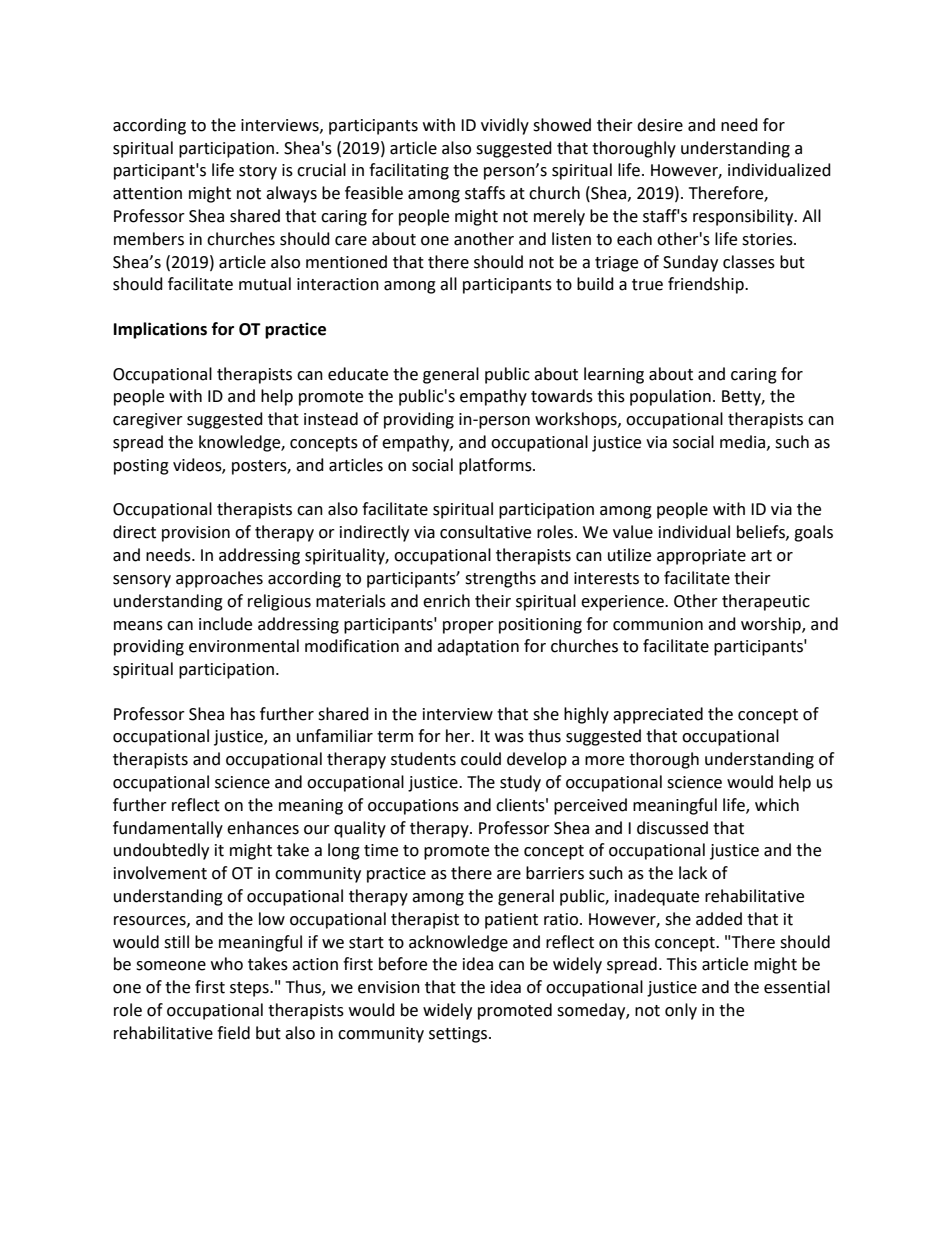 Image resolution: width=952 pixels, height=1233 pixels. Describe the element at coordinates (660, 125) in the screenshot. I see `desire` at that location.
